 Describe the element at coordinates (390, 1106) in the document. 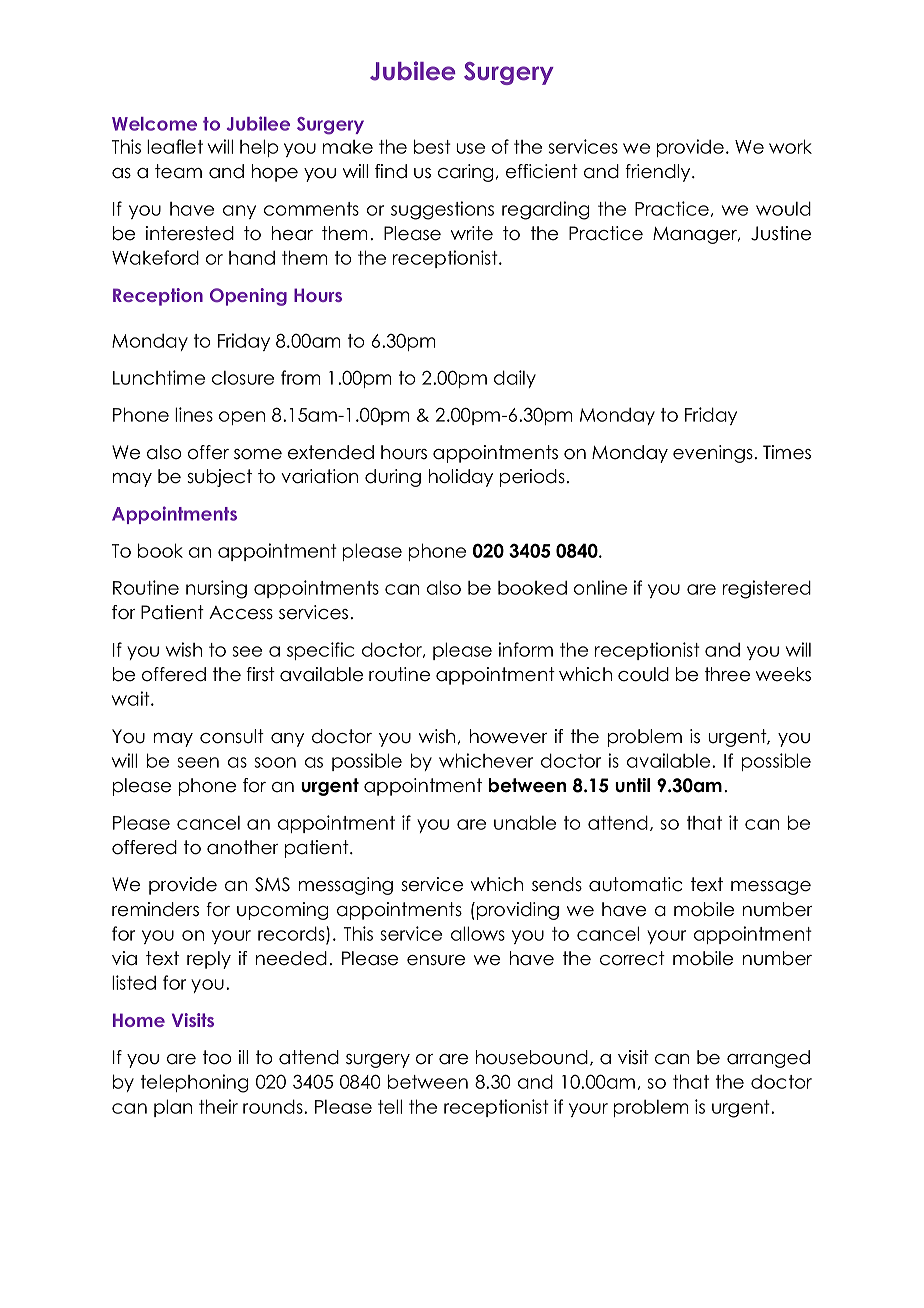

I see `tell` at that location.
